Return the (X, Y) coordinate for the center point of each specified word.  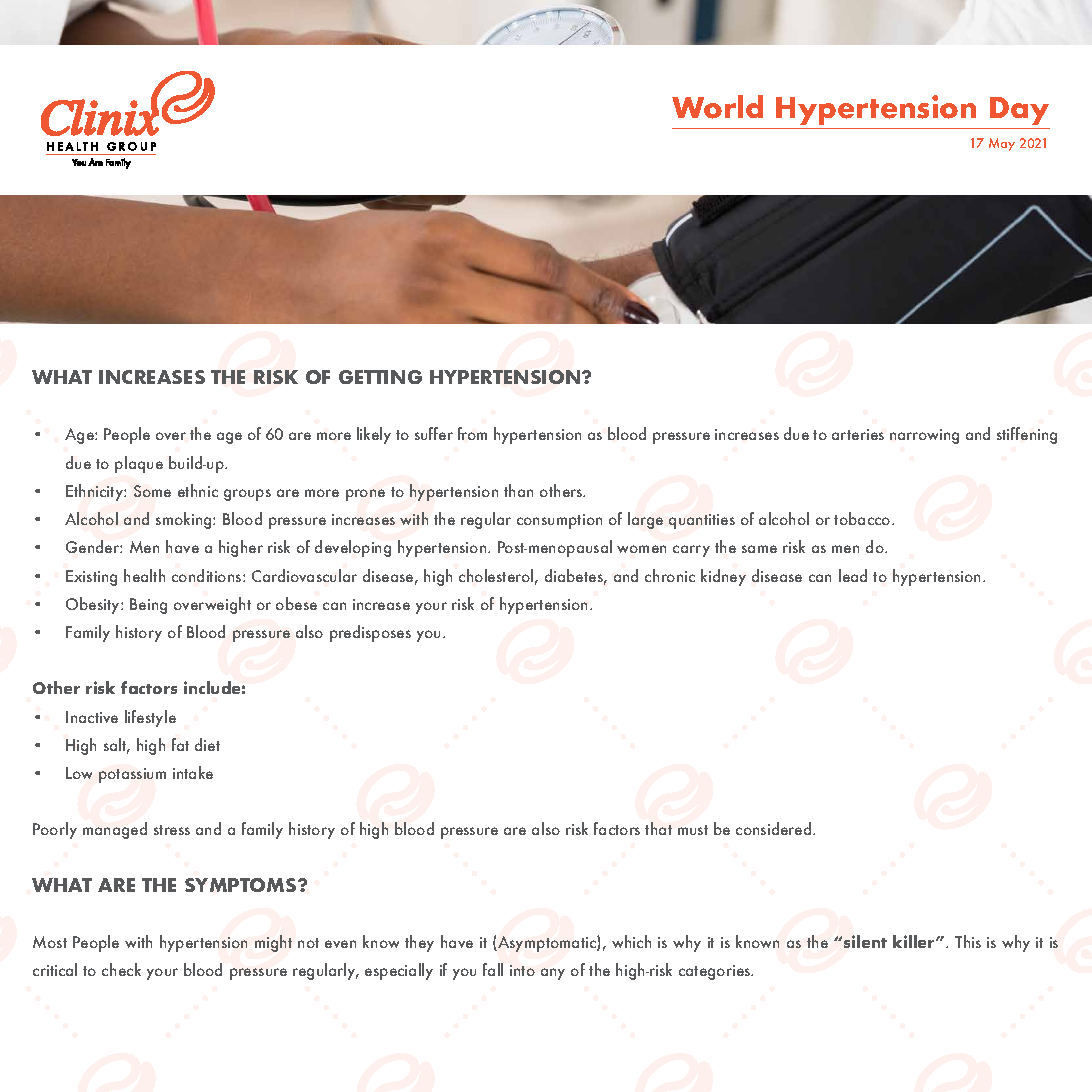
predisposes (370, 633)
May (1002, 144)
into (522, 970)
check (121, 969)
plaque (139, 464)
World (717, 107)
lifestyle (150, 718)
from (472, 433)
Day (1019, 111)
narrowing (924, 436)
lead (853, 575)
